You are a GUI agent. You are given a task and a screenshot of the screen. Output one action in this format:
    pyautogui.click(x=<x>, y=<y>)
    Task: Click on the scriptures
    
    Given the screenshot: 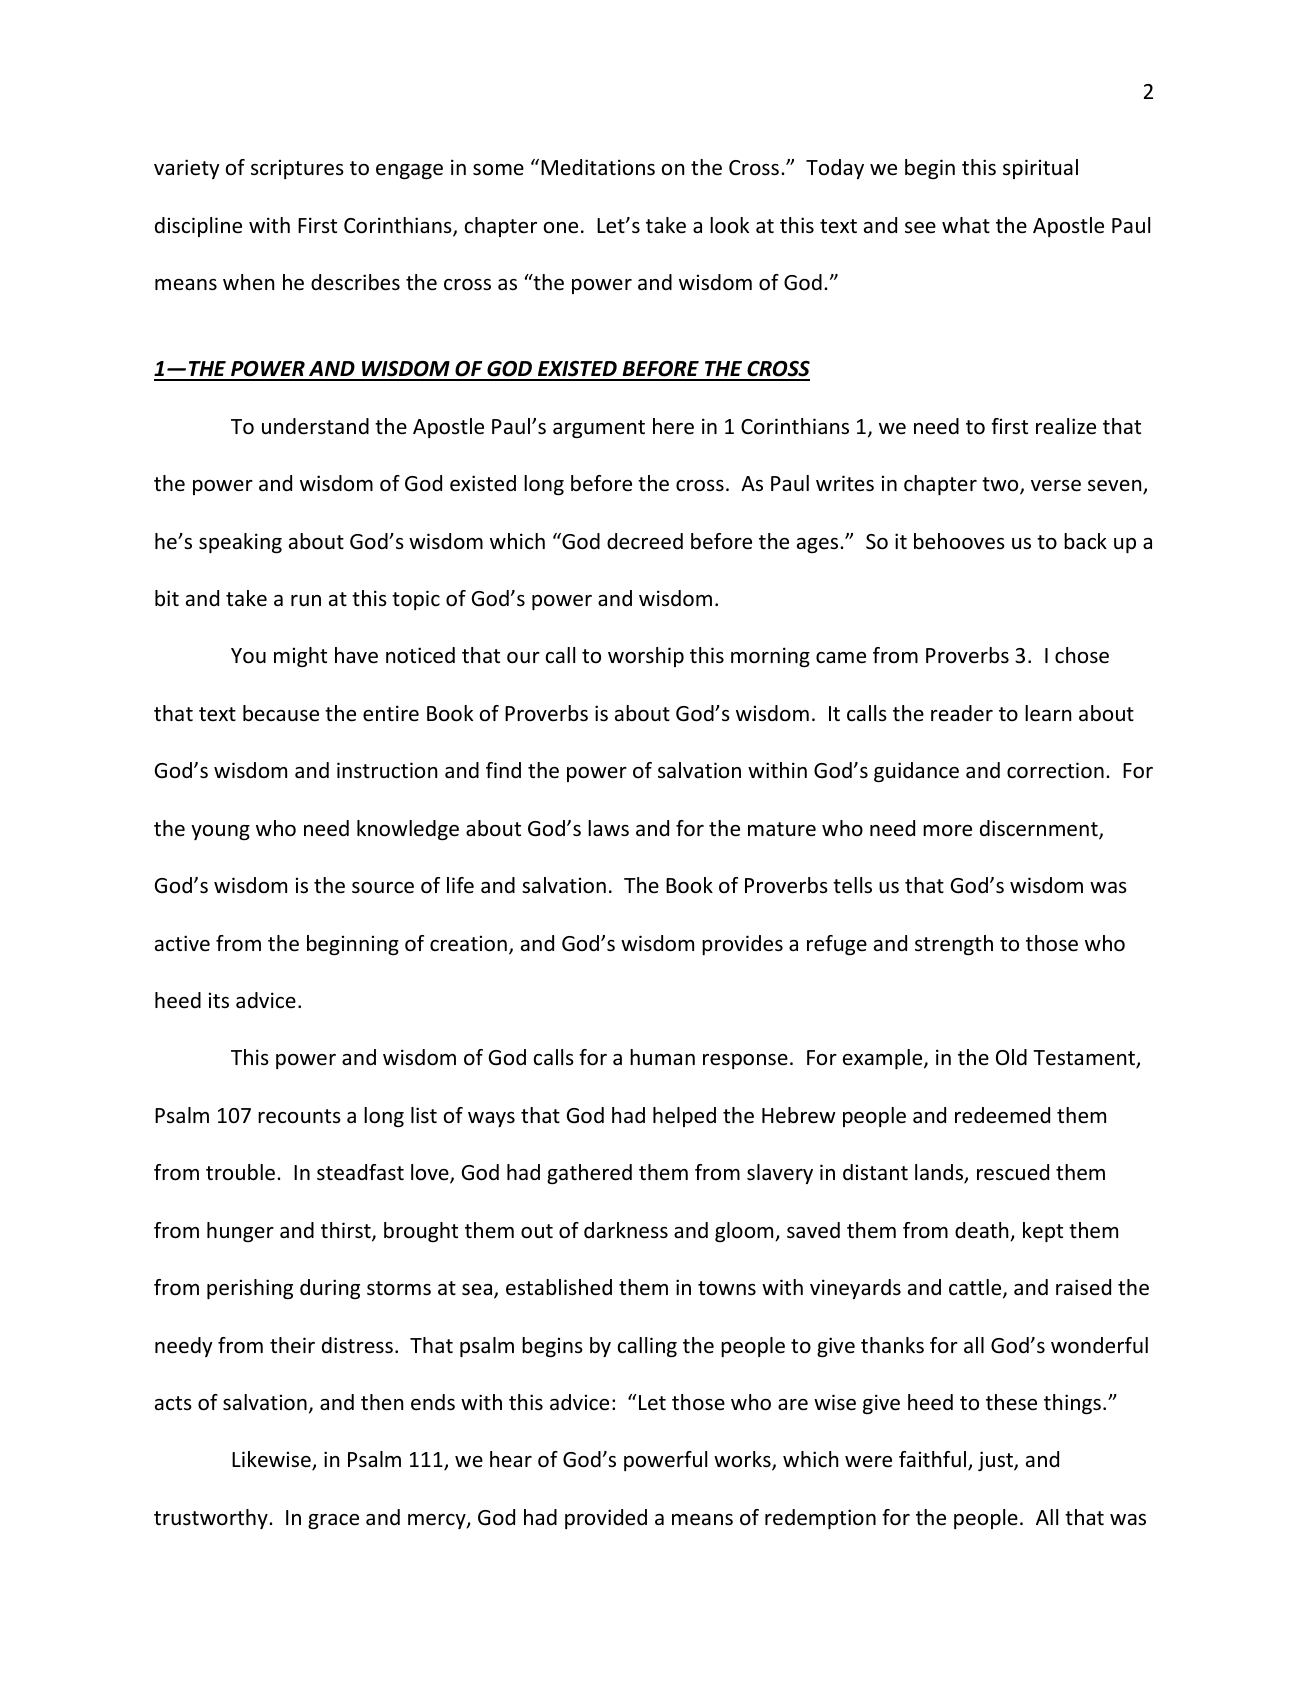 What is the action you would take?
    pyautogui.click(x=297, y=169)
